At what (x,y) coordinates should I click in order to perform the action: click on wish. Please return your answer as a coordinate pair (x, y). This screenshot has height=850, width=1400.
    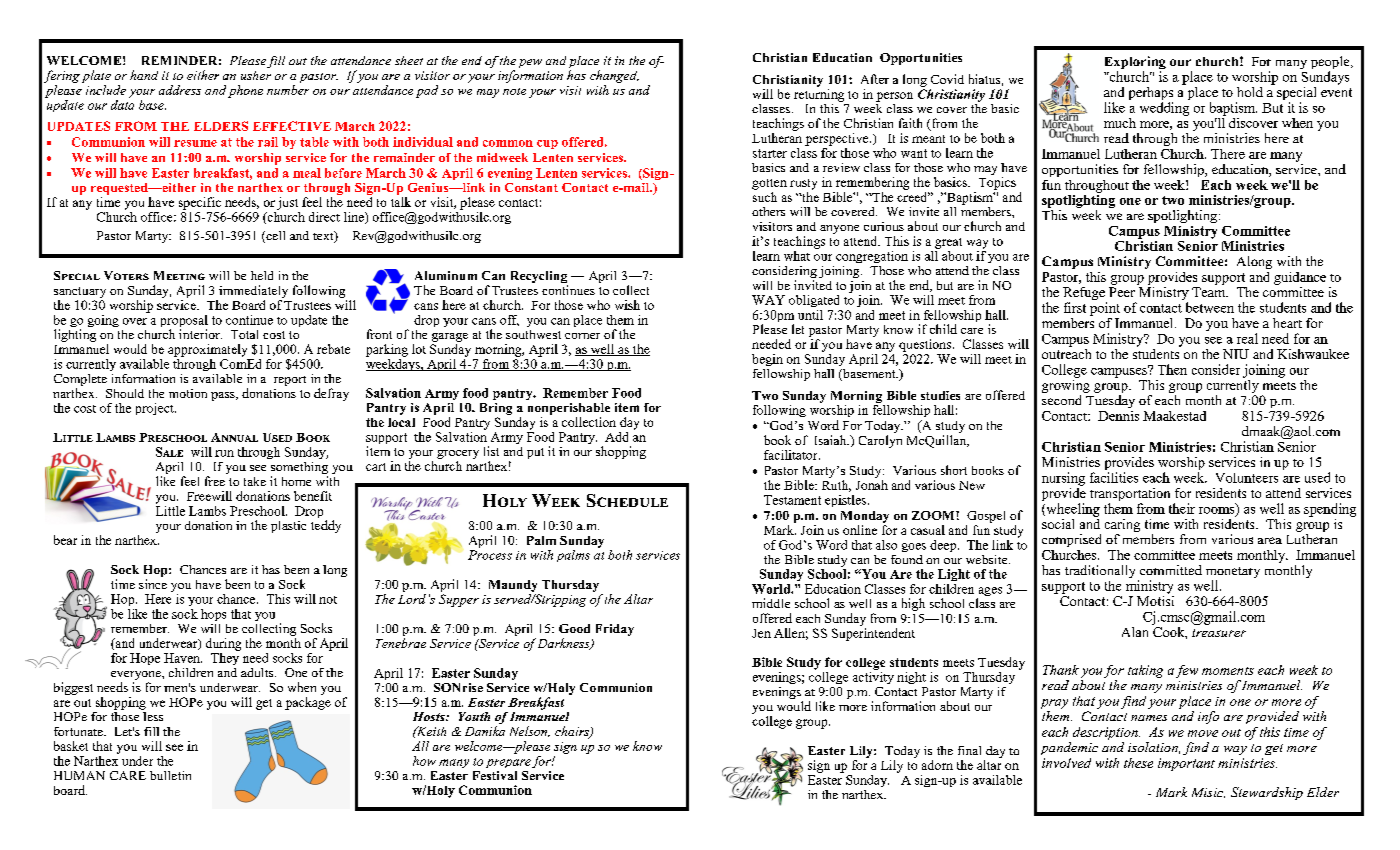
    Looking at the image, I should click on (627, 305).
